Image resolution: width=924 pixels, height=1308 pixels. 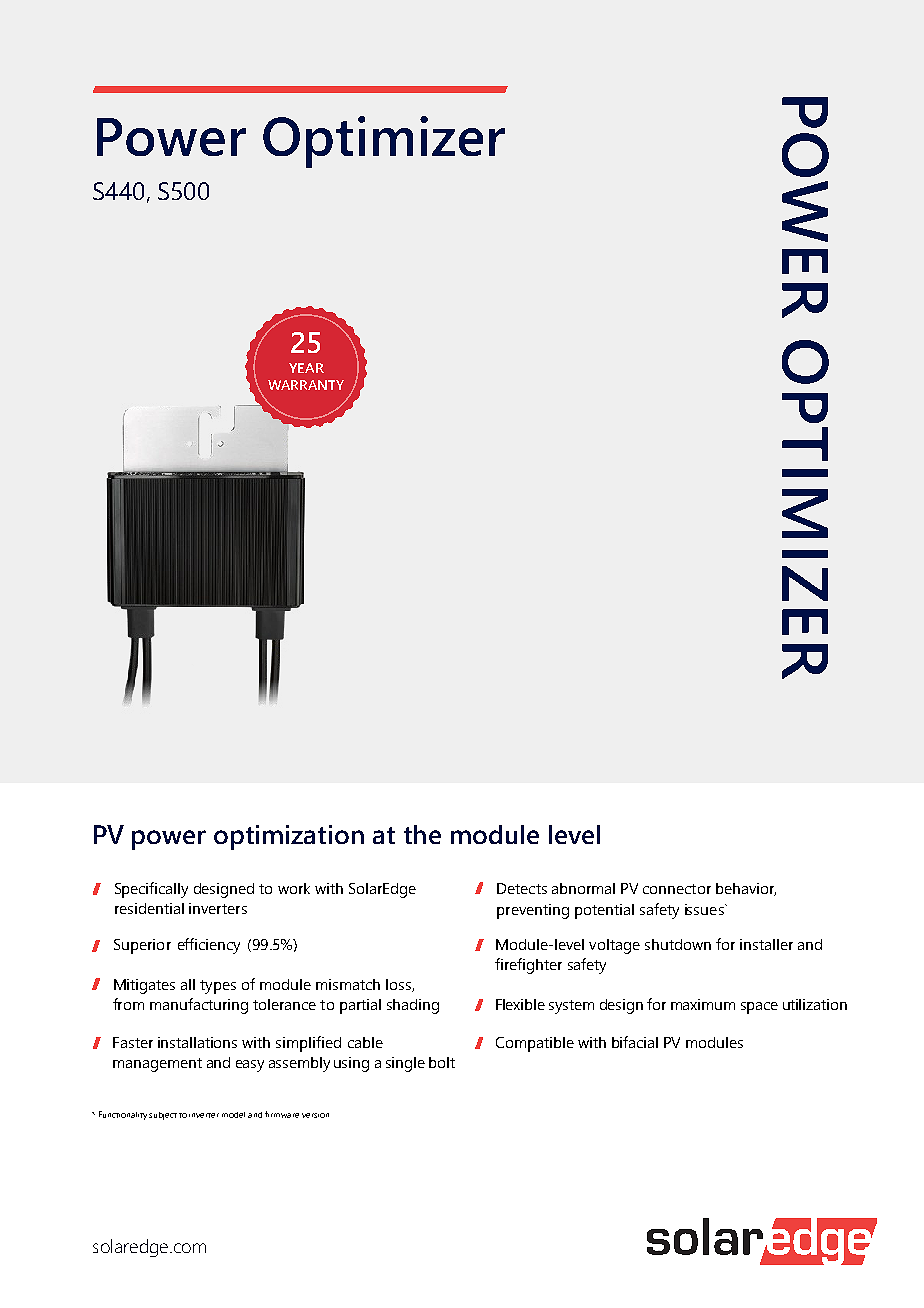 What do you see at coordinates (422, 834) in the image?
I see `the` at bounding box center [422, 834].
